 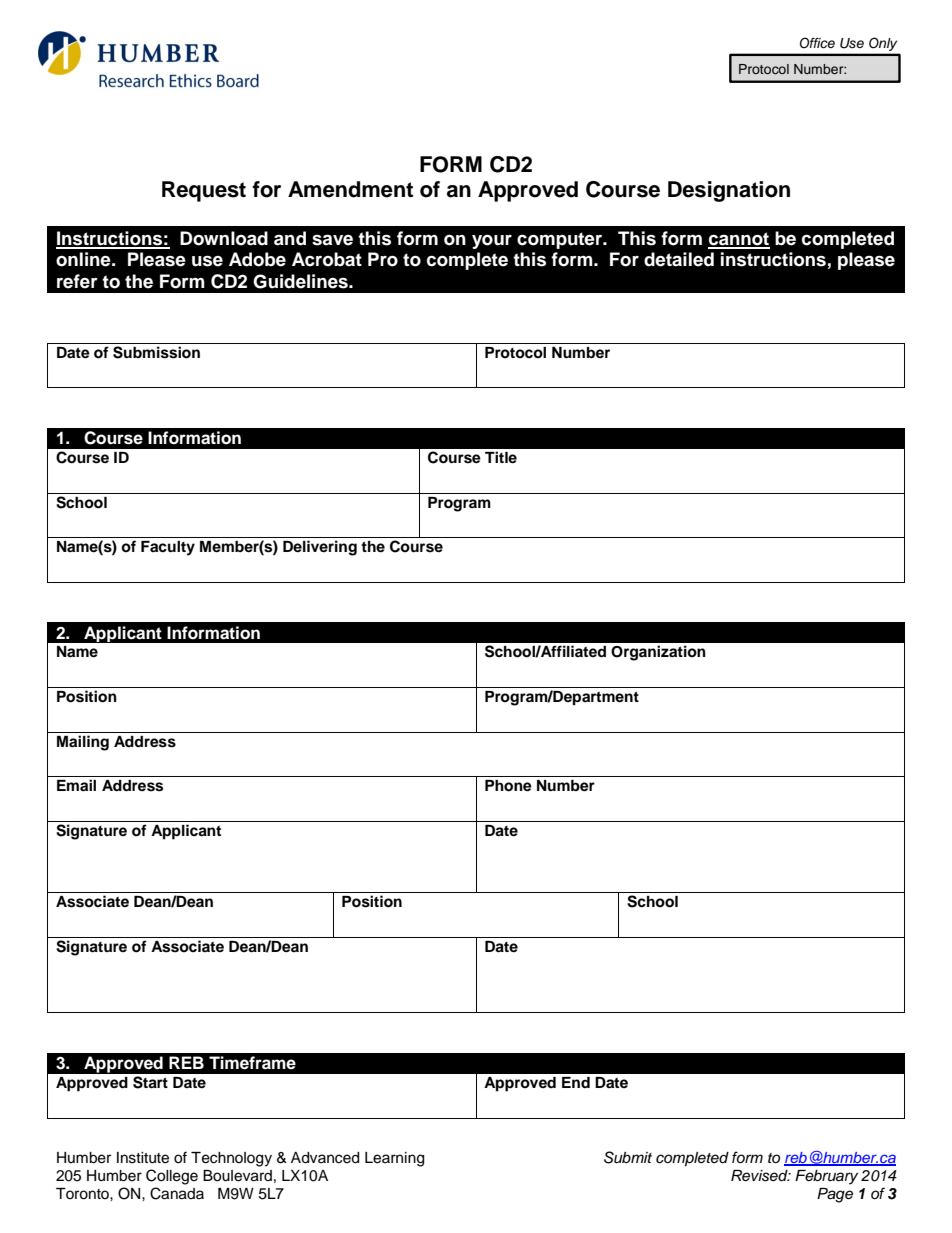 I want to click on your, so click(x=492, y=242).
